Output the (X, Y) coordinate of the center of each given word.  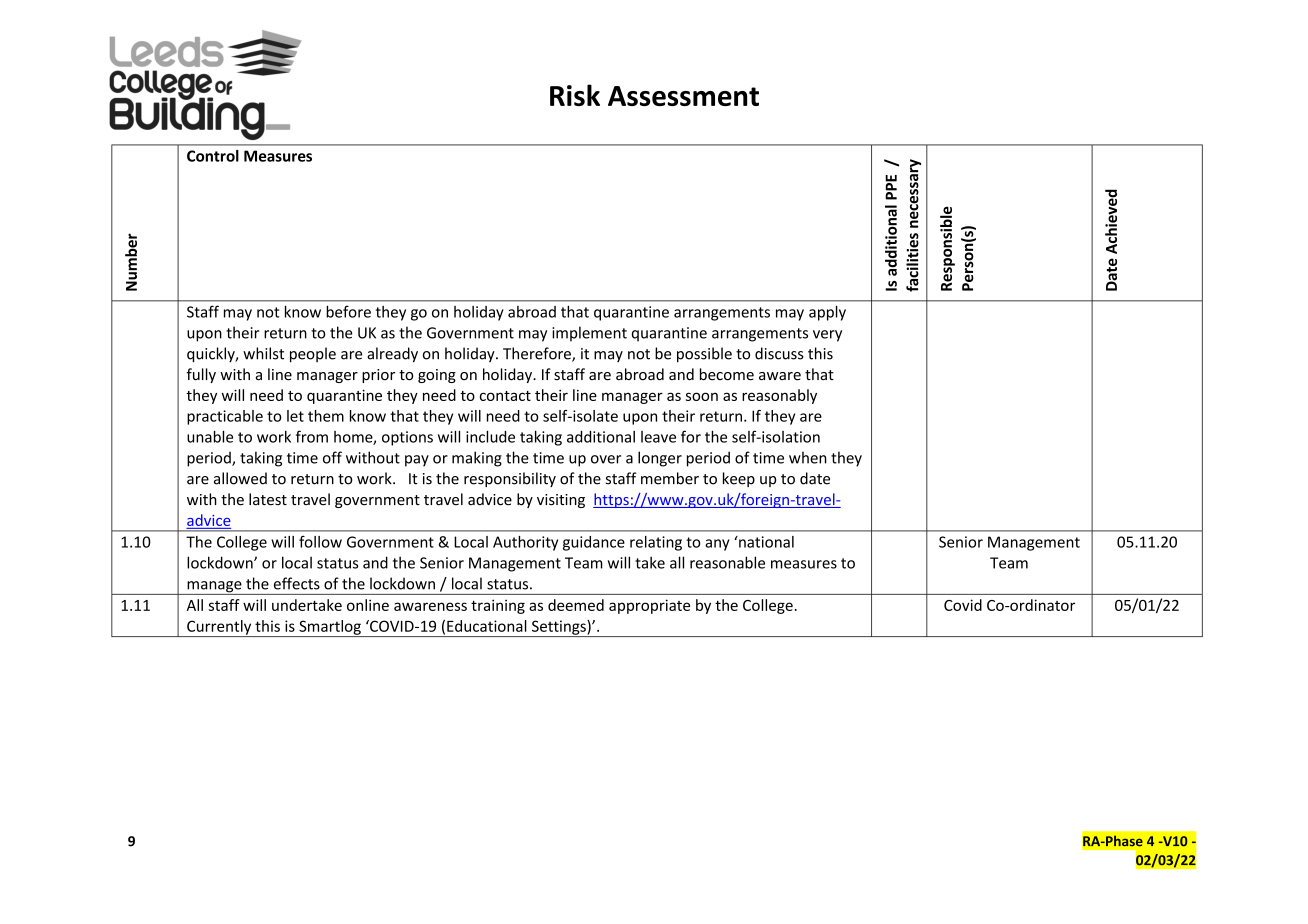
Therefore (538, 354)
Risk (575, 95)
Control (213, 156)
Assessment (683, 96)
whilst (263, 353)
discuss (779, 353)
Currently (219, 628)
